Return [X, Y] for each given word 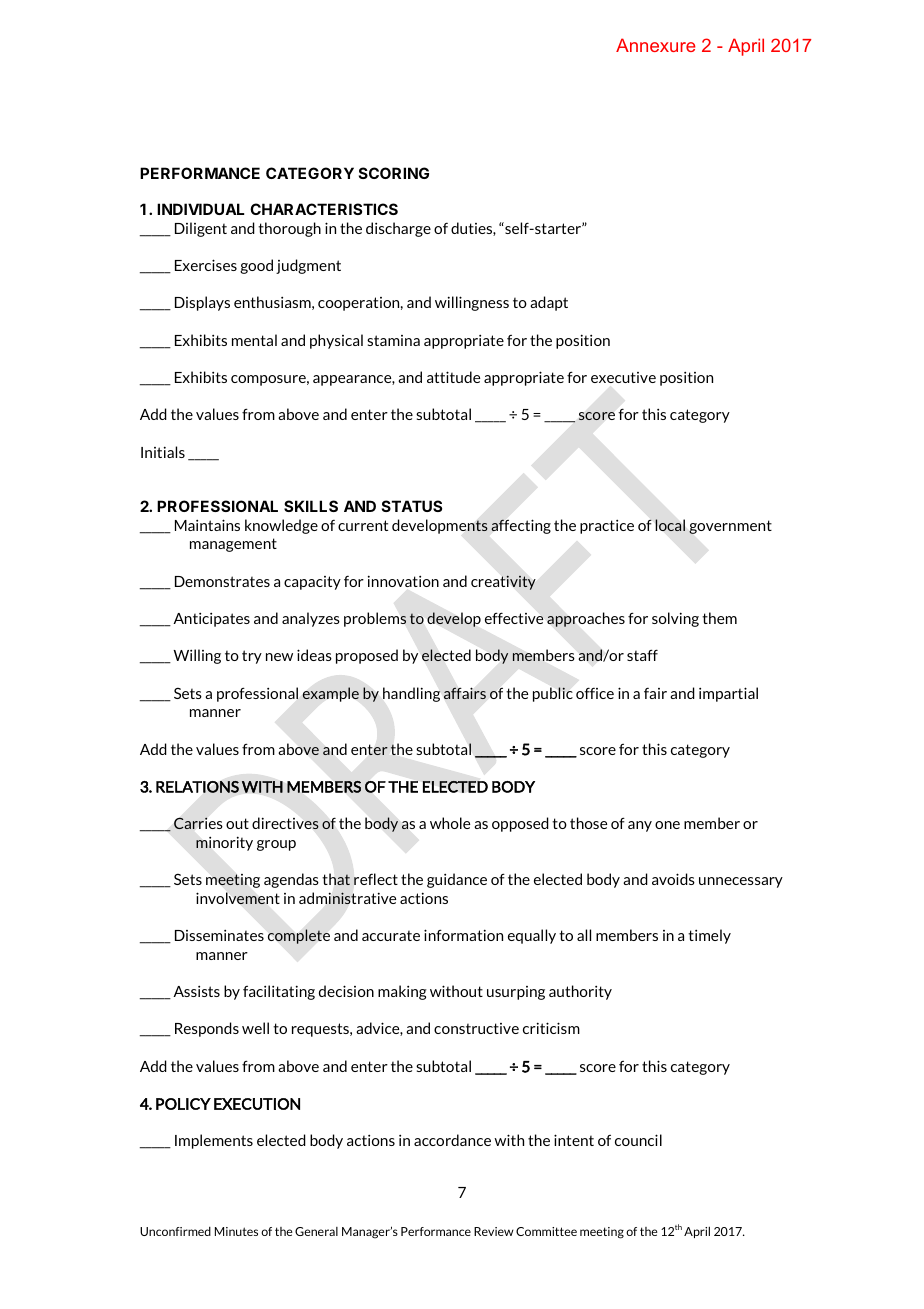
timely [709, 936]
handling [412, 694]
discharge [398, 229]
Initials [163, 452]
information [463, 935]
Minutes [236, 1231]
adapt [549, 303]
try [252, 657]
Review [494, 1231]
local [670, 525]
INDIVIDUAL [200, 209]
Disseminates [219, 935]
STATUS [412, 506]
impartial [728, 694]
